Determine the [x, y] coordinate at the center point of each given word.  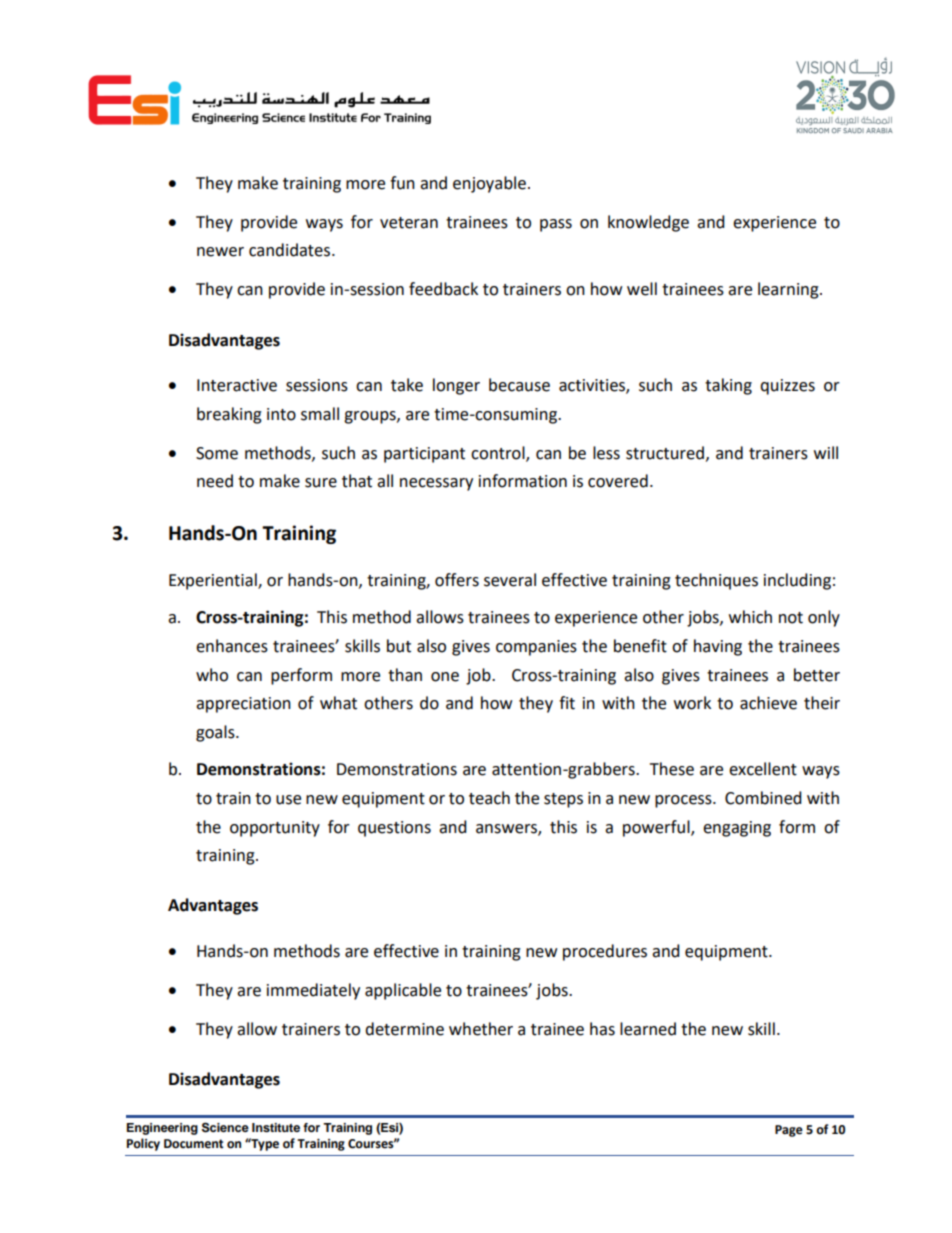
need [215, 481]
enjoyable [489, 184]
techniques [716, 581]
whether [481, 1029]
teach [489, 798]
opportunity [275, 829]
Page [789, 1131]
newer [220, 252]
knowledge [648, 223]
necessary [436, 484]
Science [225, 1127]
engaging [737, 829]
